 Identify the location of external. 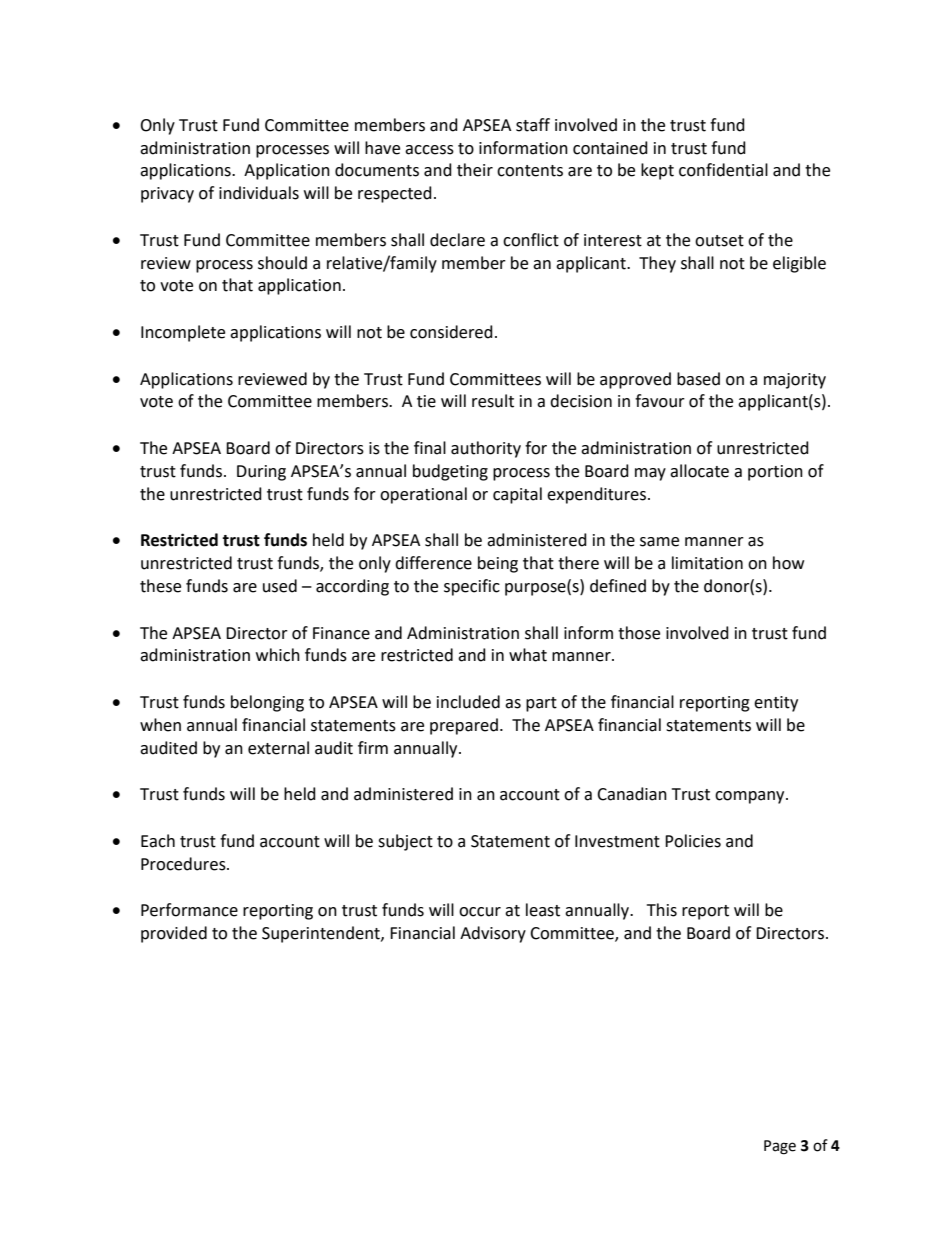
(278, 748).
